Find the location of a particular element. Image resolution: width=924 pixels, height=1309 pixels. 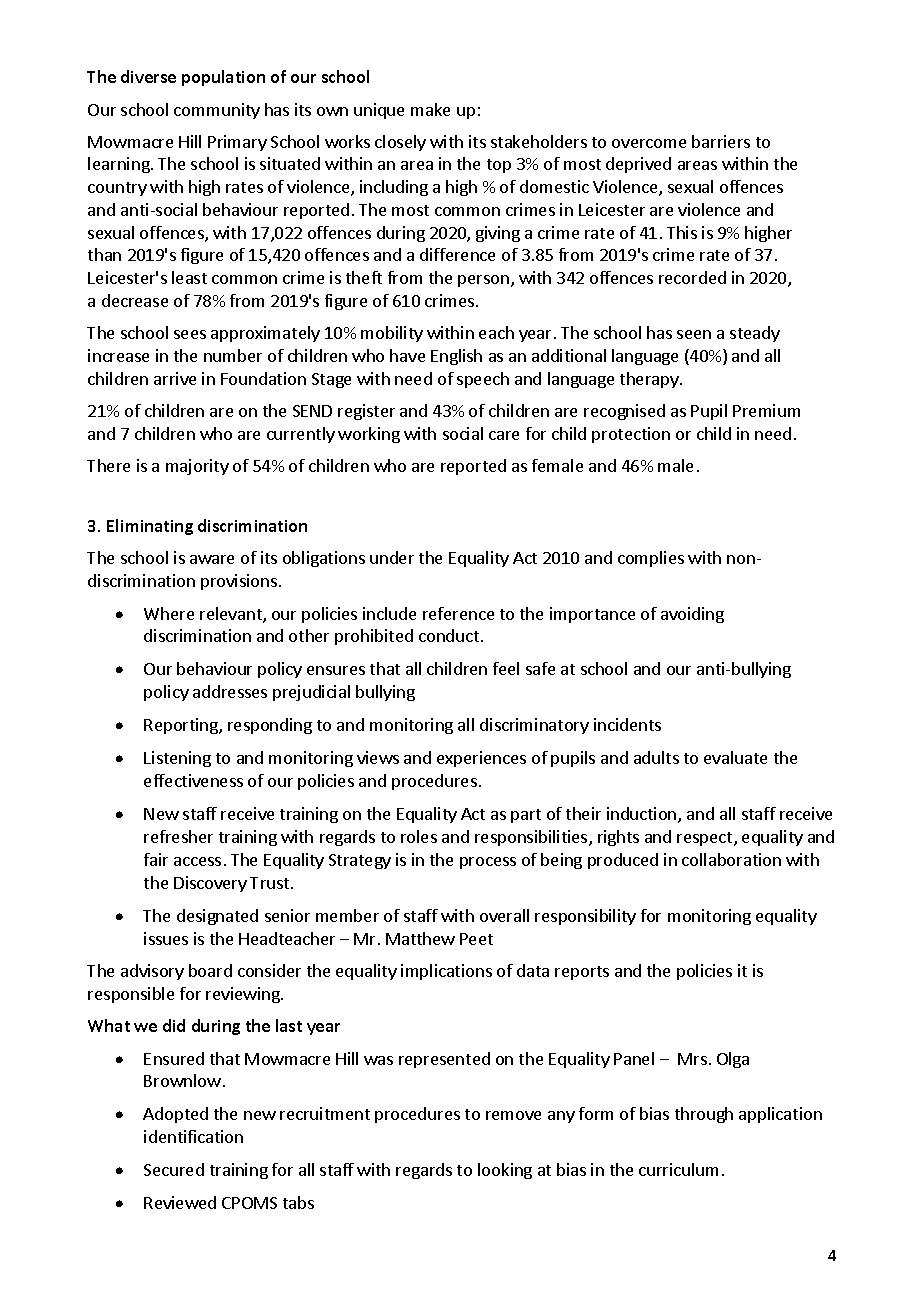

conduct is located at coordinates (449, 635).
